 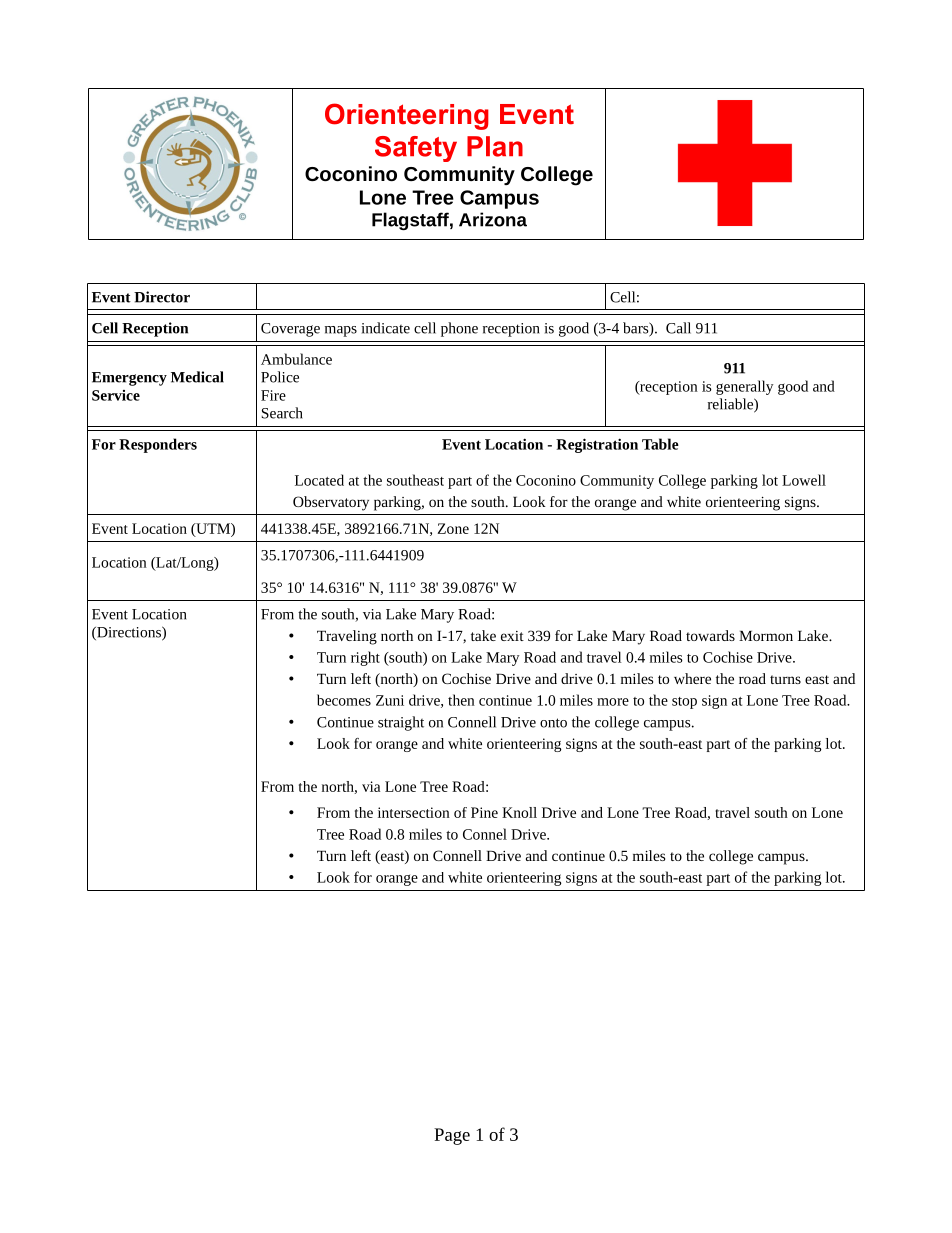 I want to click on becomes, so click(x=344, y=700).
